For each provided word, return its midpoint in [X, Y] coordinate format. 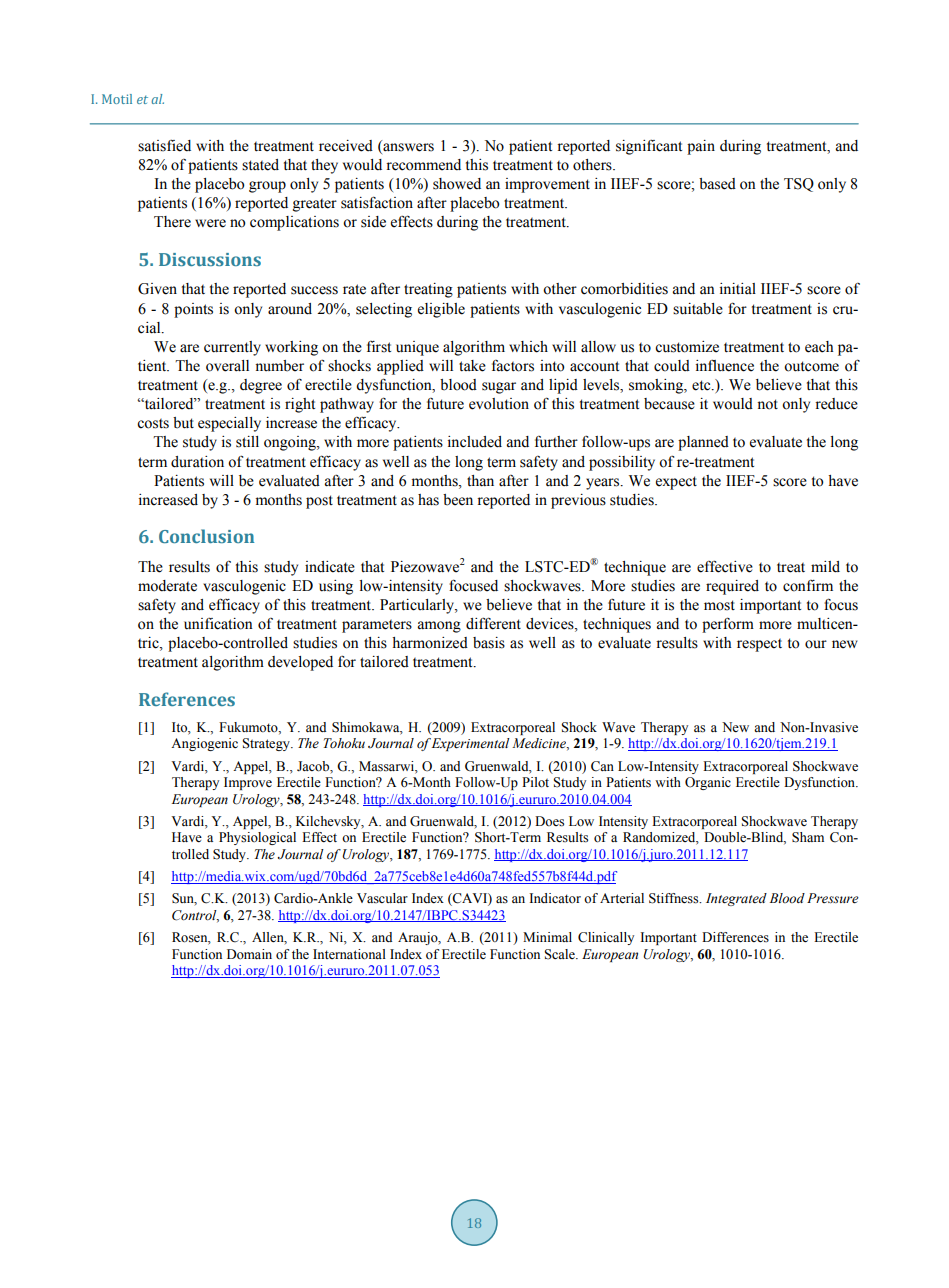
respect [759, 645]
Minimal [547, 937]
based [717, 184]
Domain [249, 954]
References [187, 699]
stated [260, 165]
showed [457, 184]
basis [489, 643]
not [767, 404]
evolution [499, 404]
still [247, 442]
